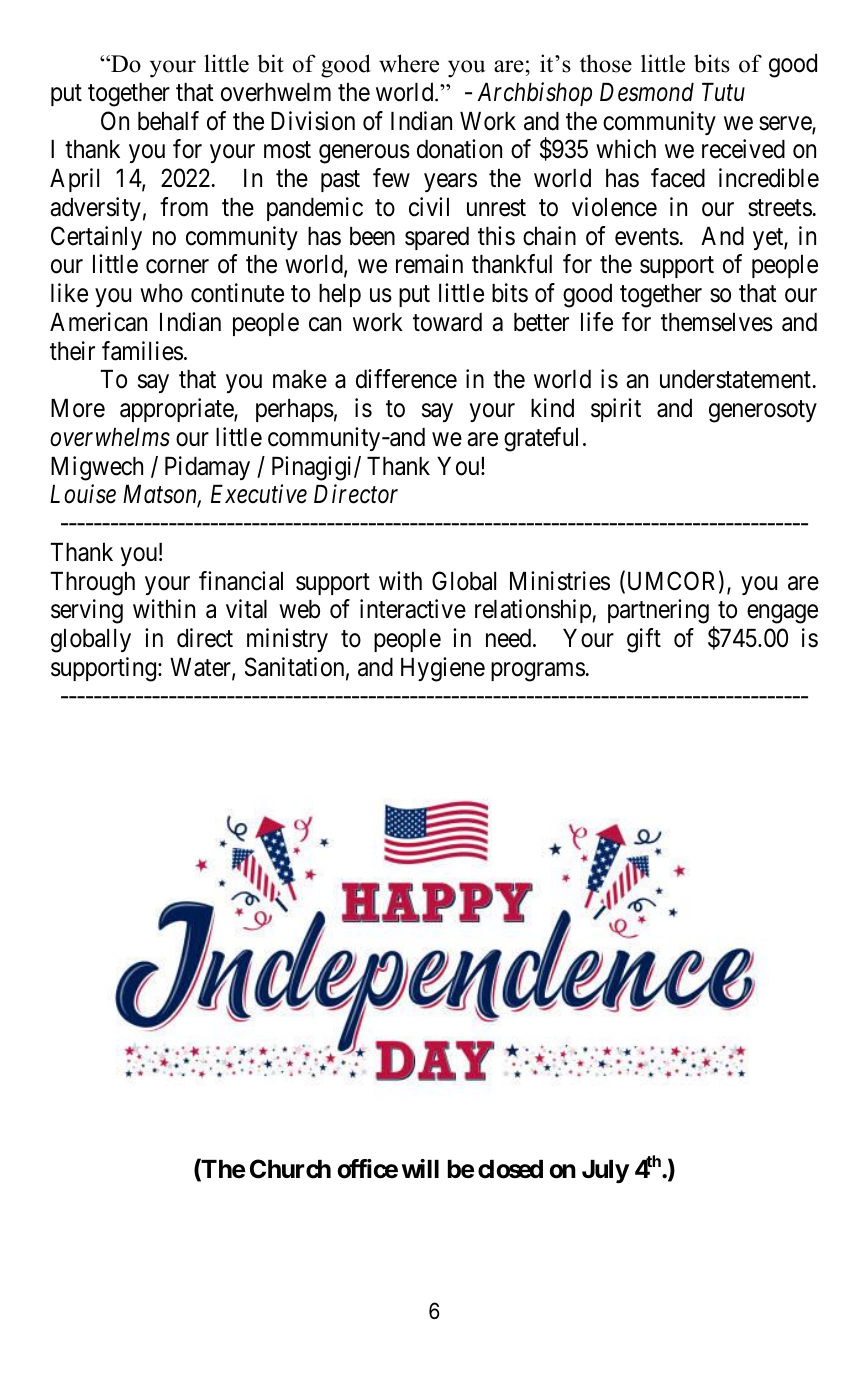 Image resolution: width=849 pixels, height=1400 pixels. What do you see at coordinates (406, 379) in the page?
I see `difference` at bounding box center [406, 379].
